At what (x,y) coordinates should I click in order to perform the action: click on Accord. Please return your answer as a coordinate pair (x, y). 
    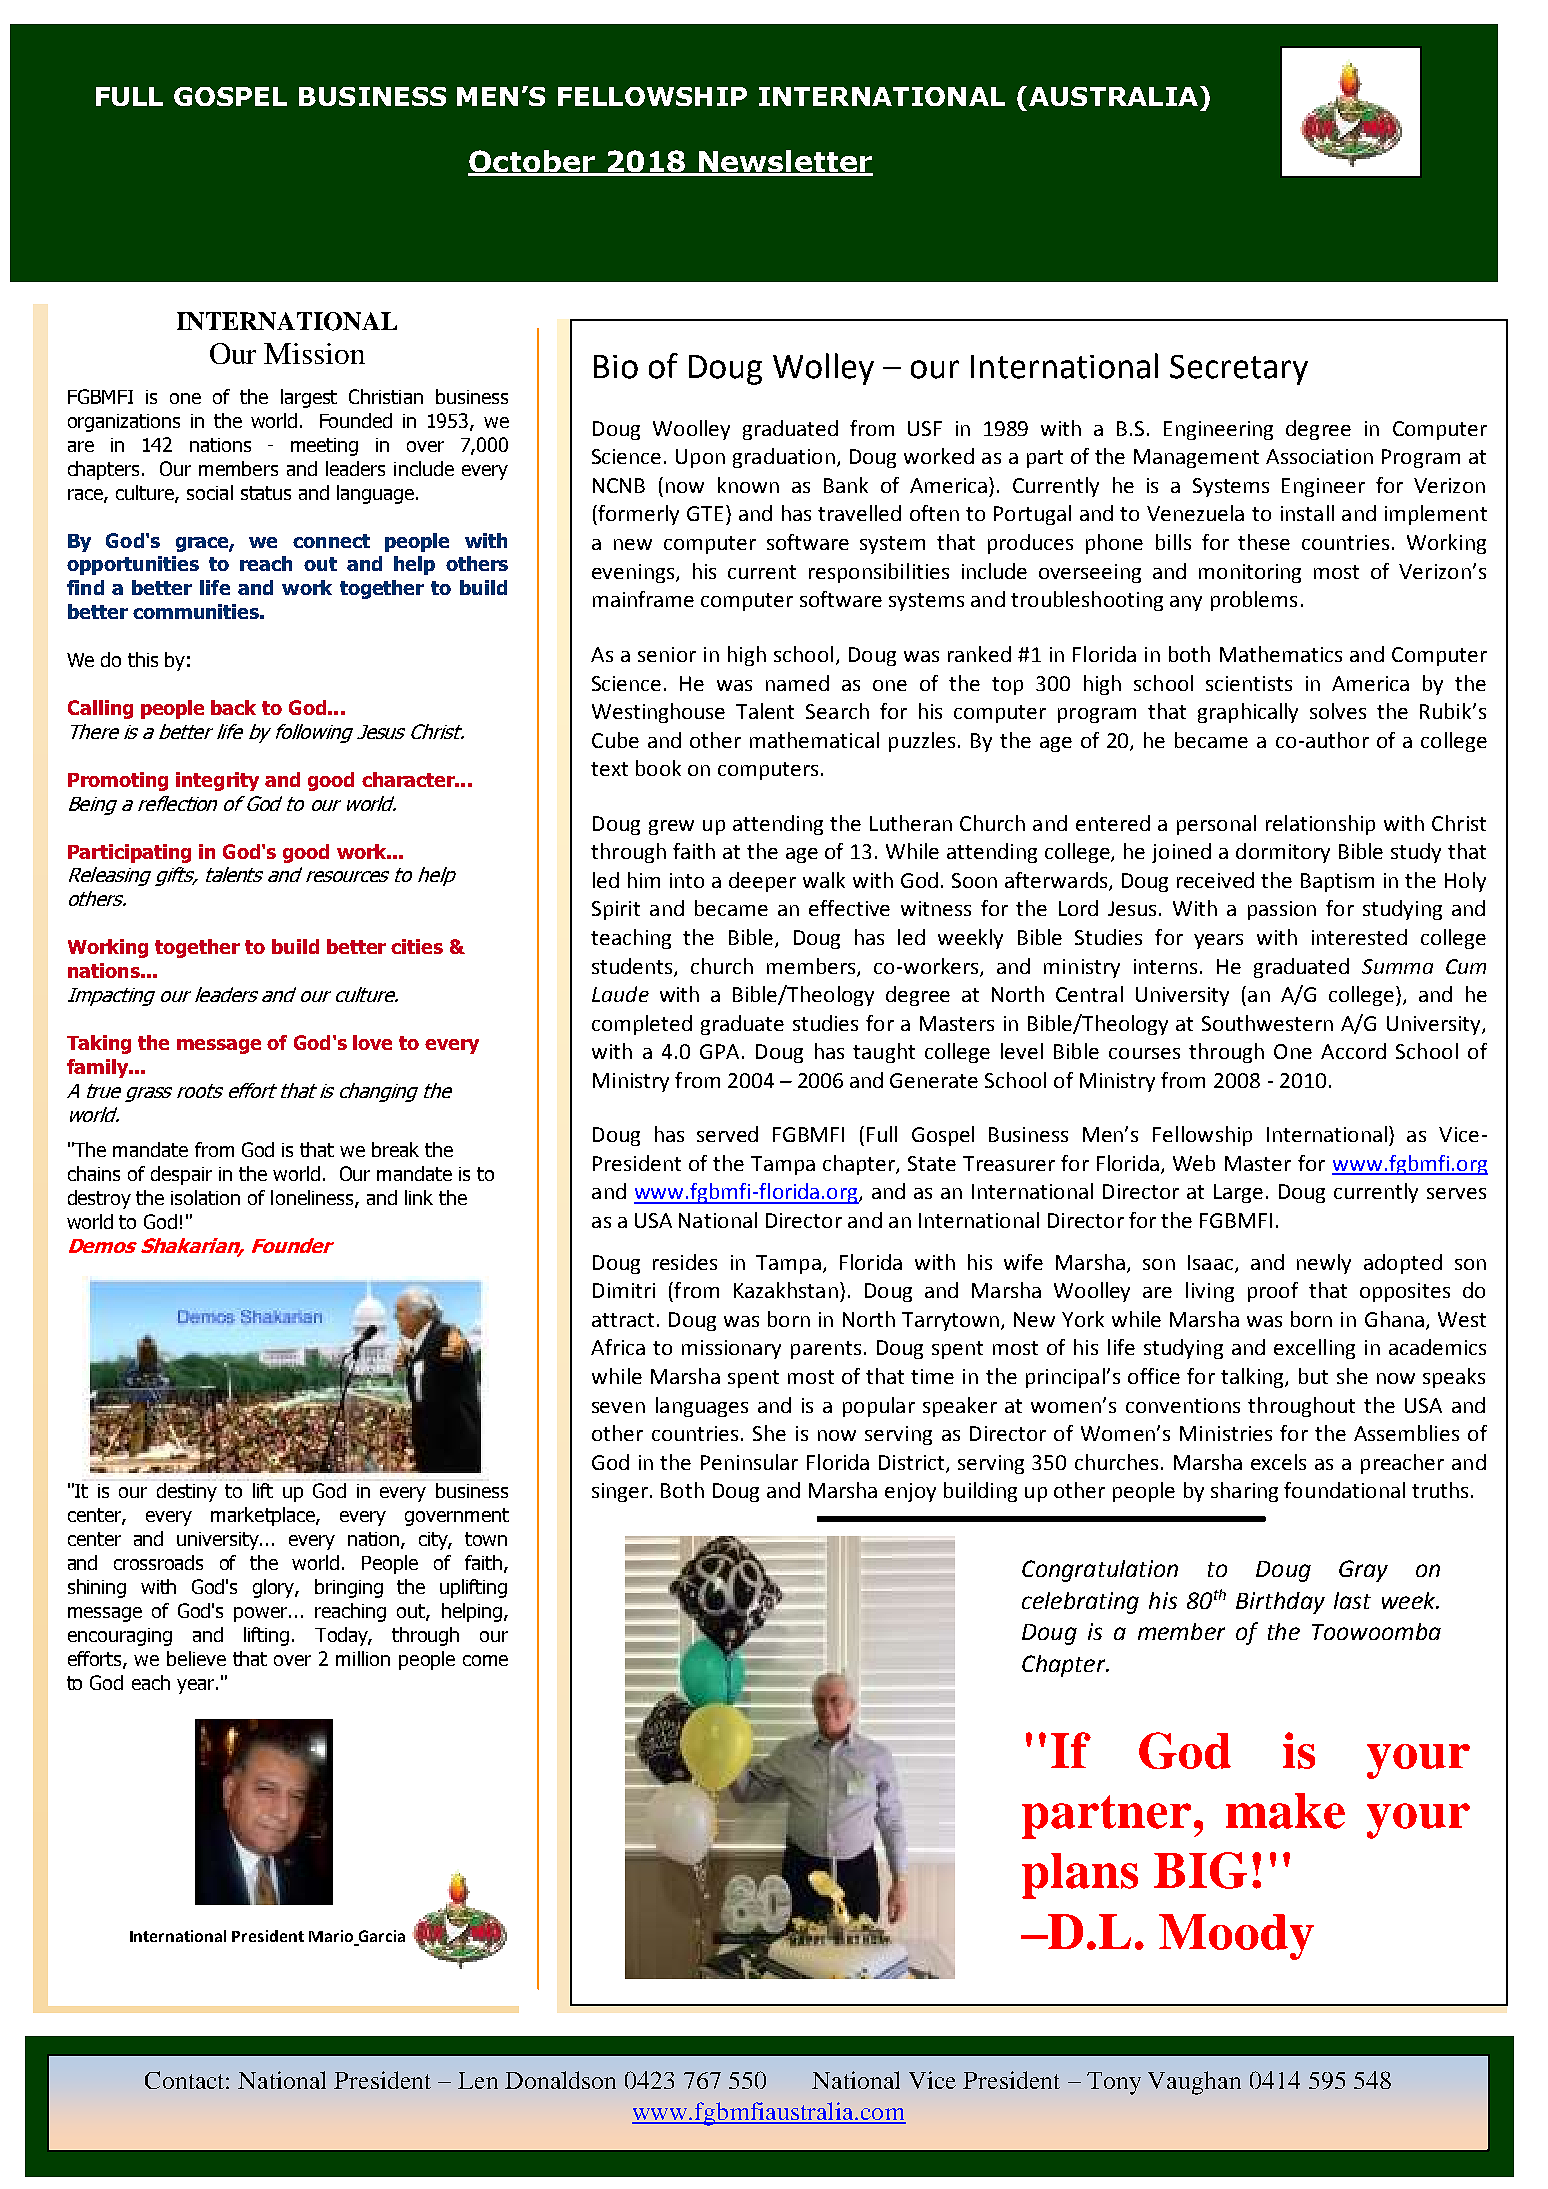
    Looking at the image, I should click on (1353, 1051).
